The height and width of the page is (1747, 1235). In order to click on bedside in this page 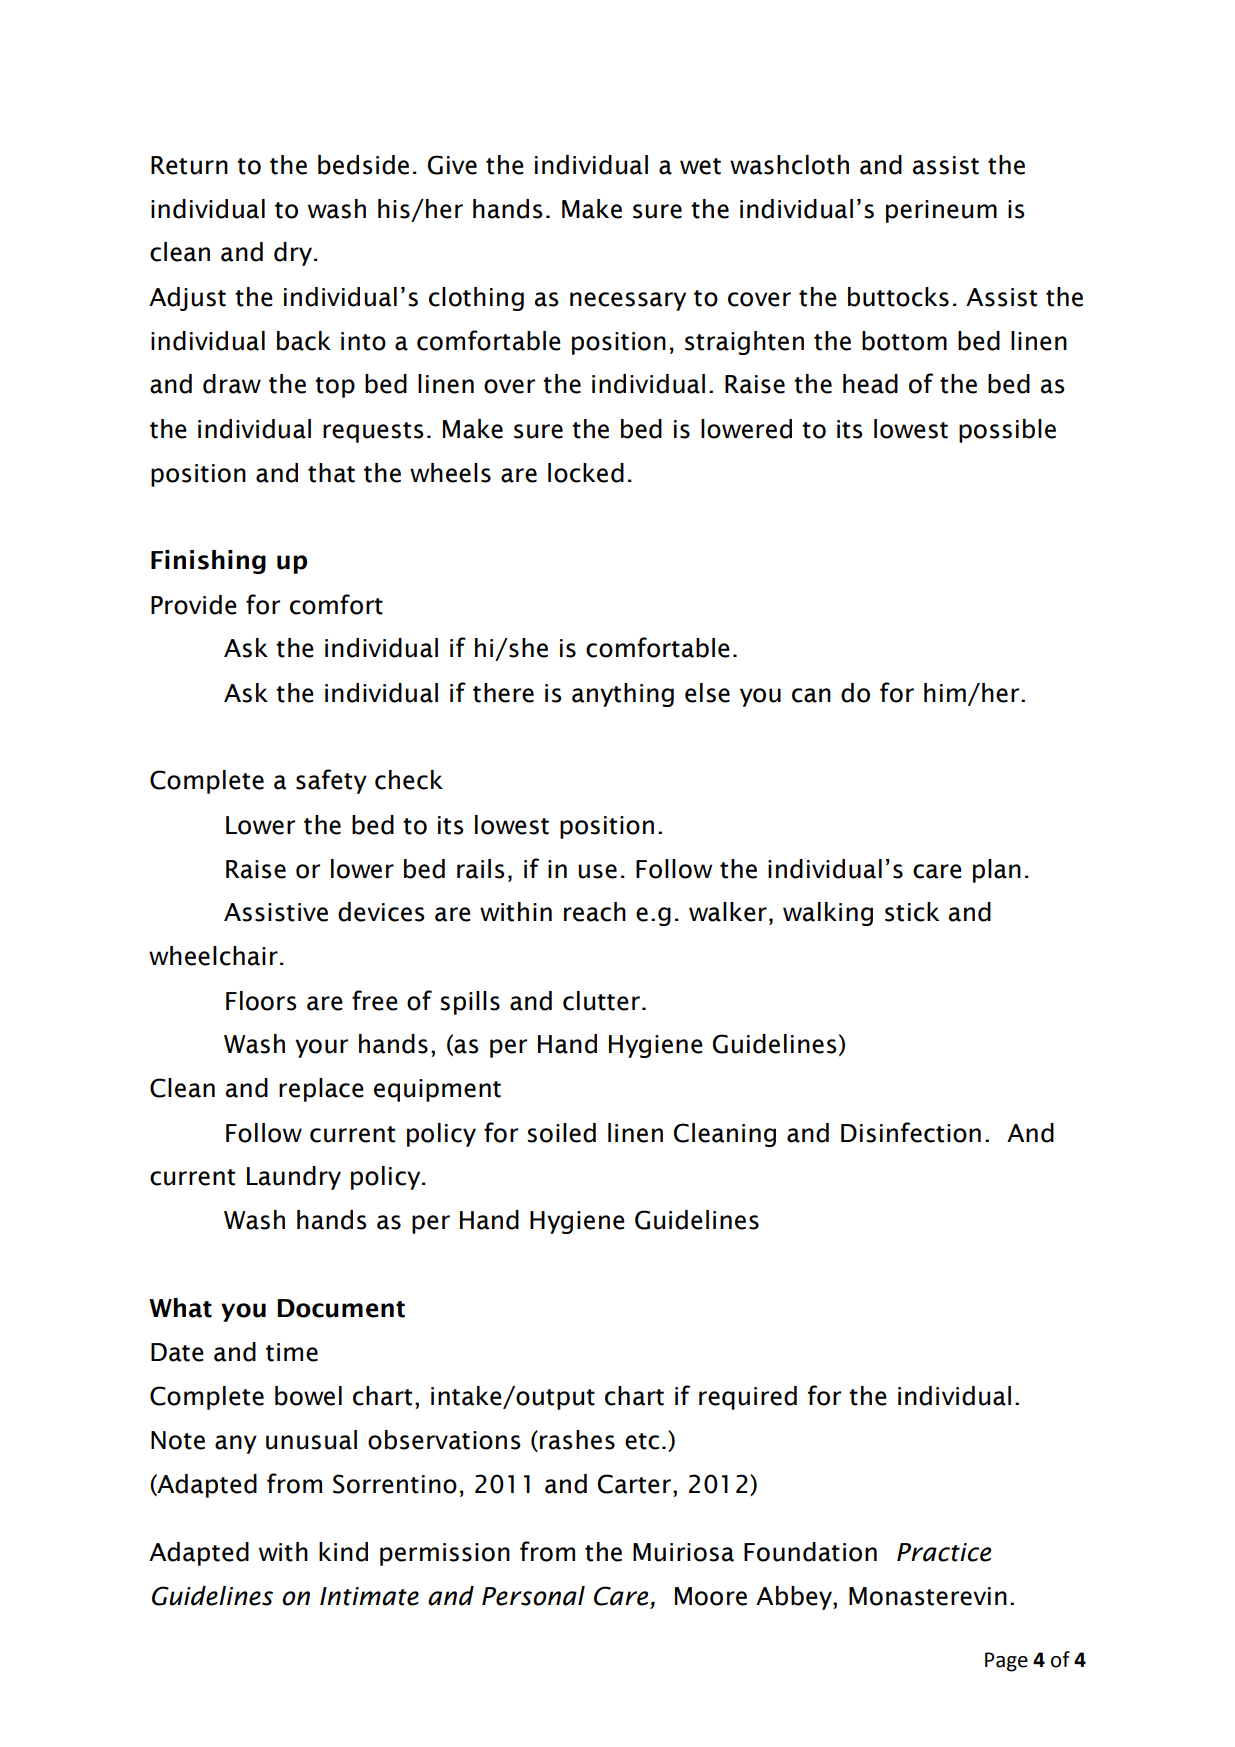, I will do `click(363, 165)`.
